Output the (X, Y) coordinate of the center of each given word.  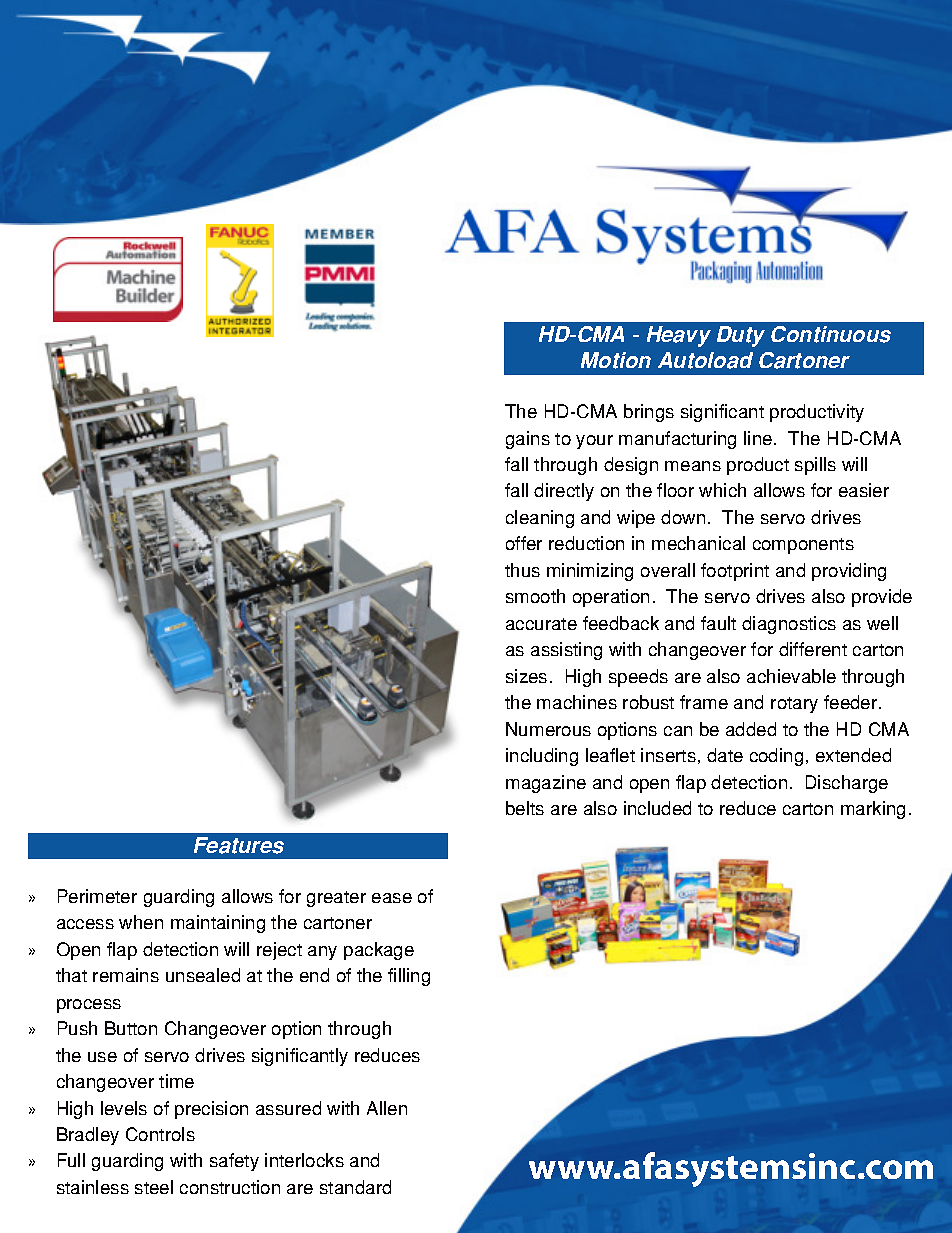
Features (239, 845)
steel (154, 1187)
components (803, 546)
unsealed (203, 975)
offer (524, 543)
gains (528, 440)
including (542, 757)
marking (873, 810)
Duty (741, 336)
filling (409, 977)
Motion (616, 360)
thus (522, 570)
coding (776, 757)
